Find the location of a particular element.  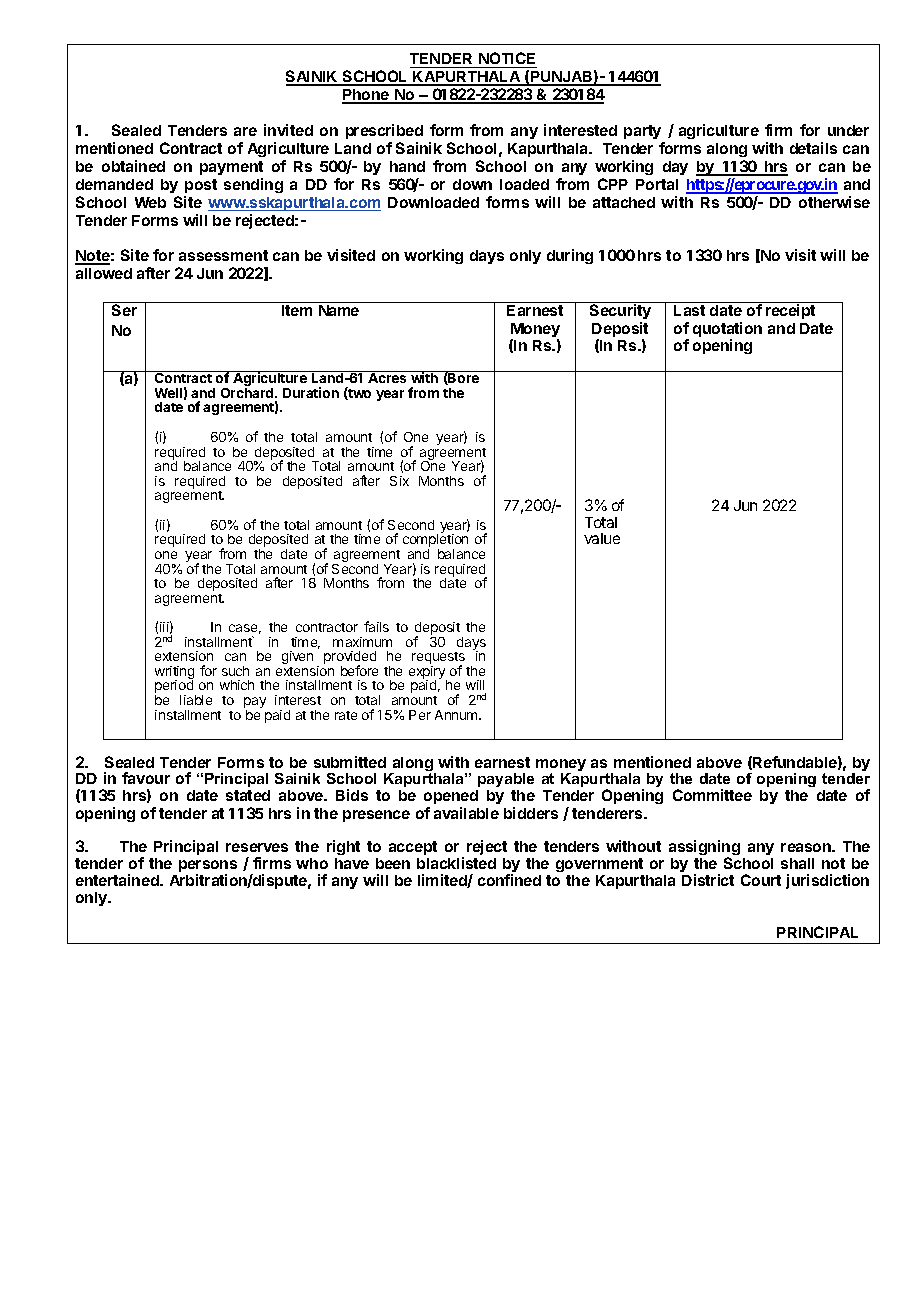

blacklisted is located at coordinates (456, 863).
